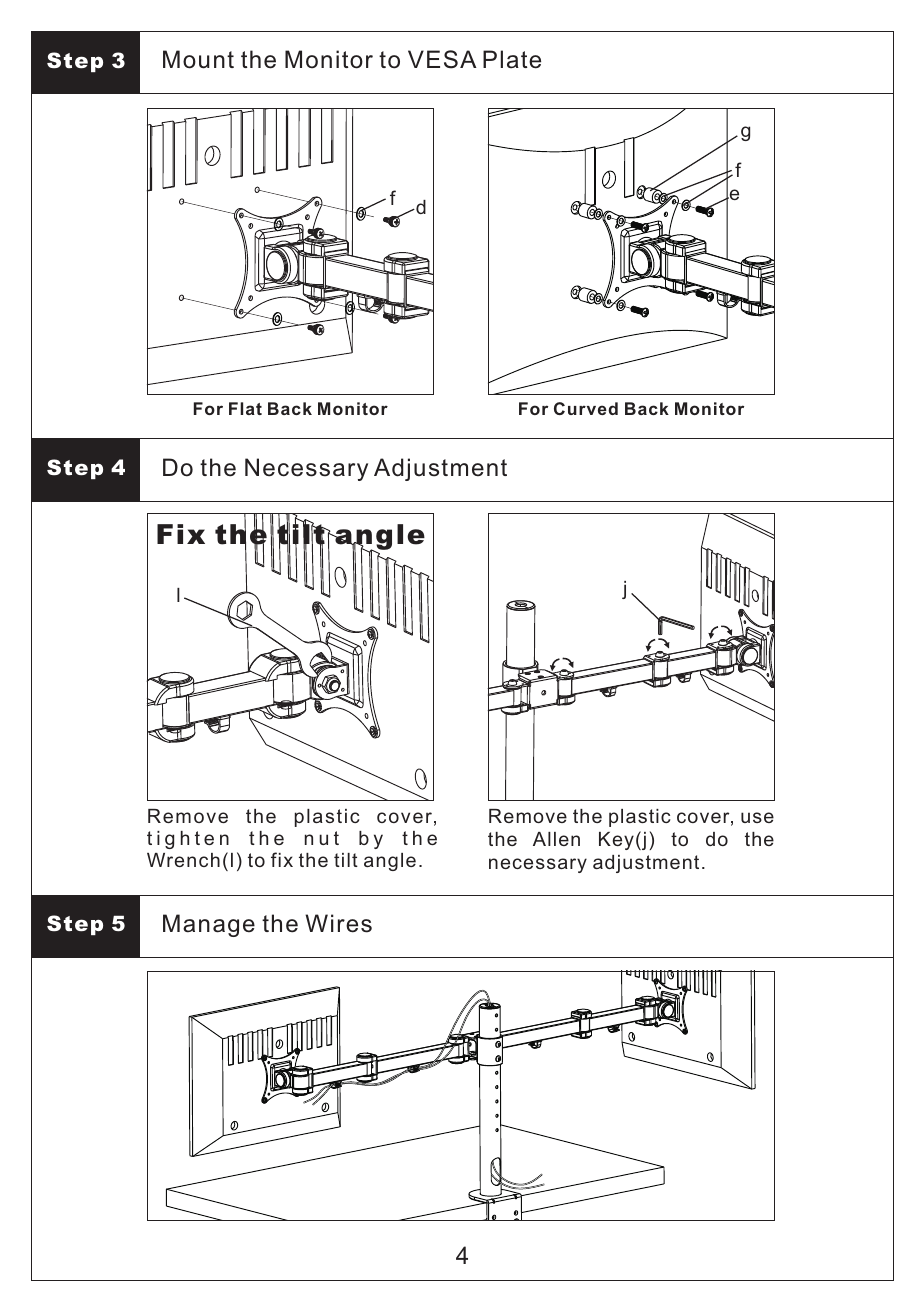  I want to click on Plate, so click(512, 59).
